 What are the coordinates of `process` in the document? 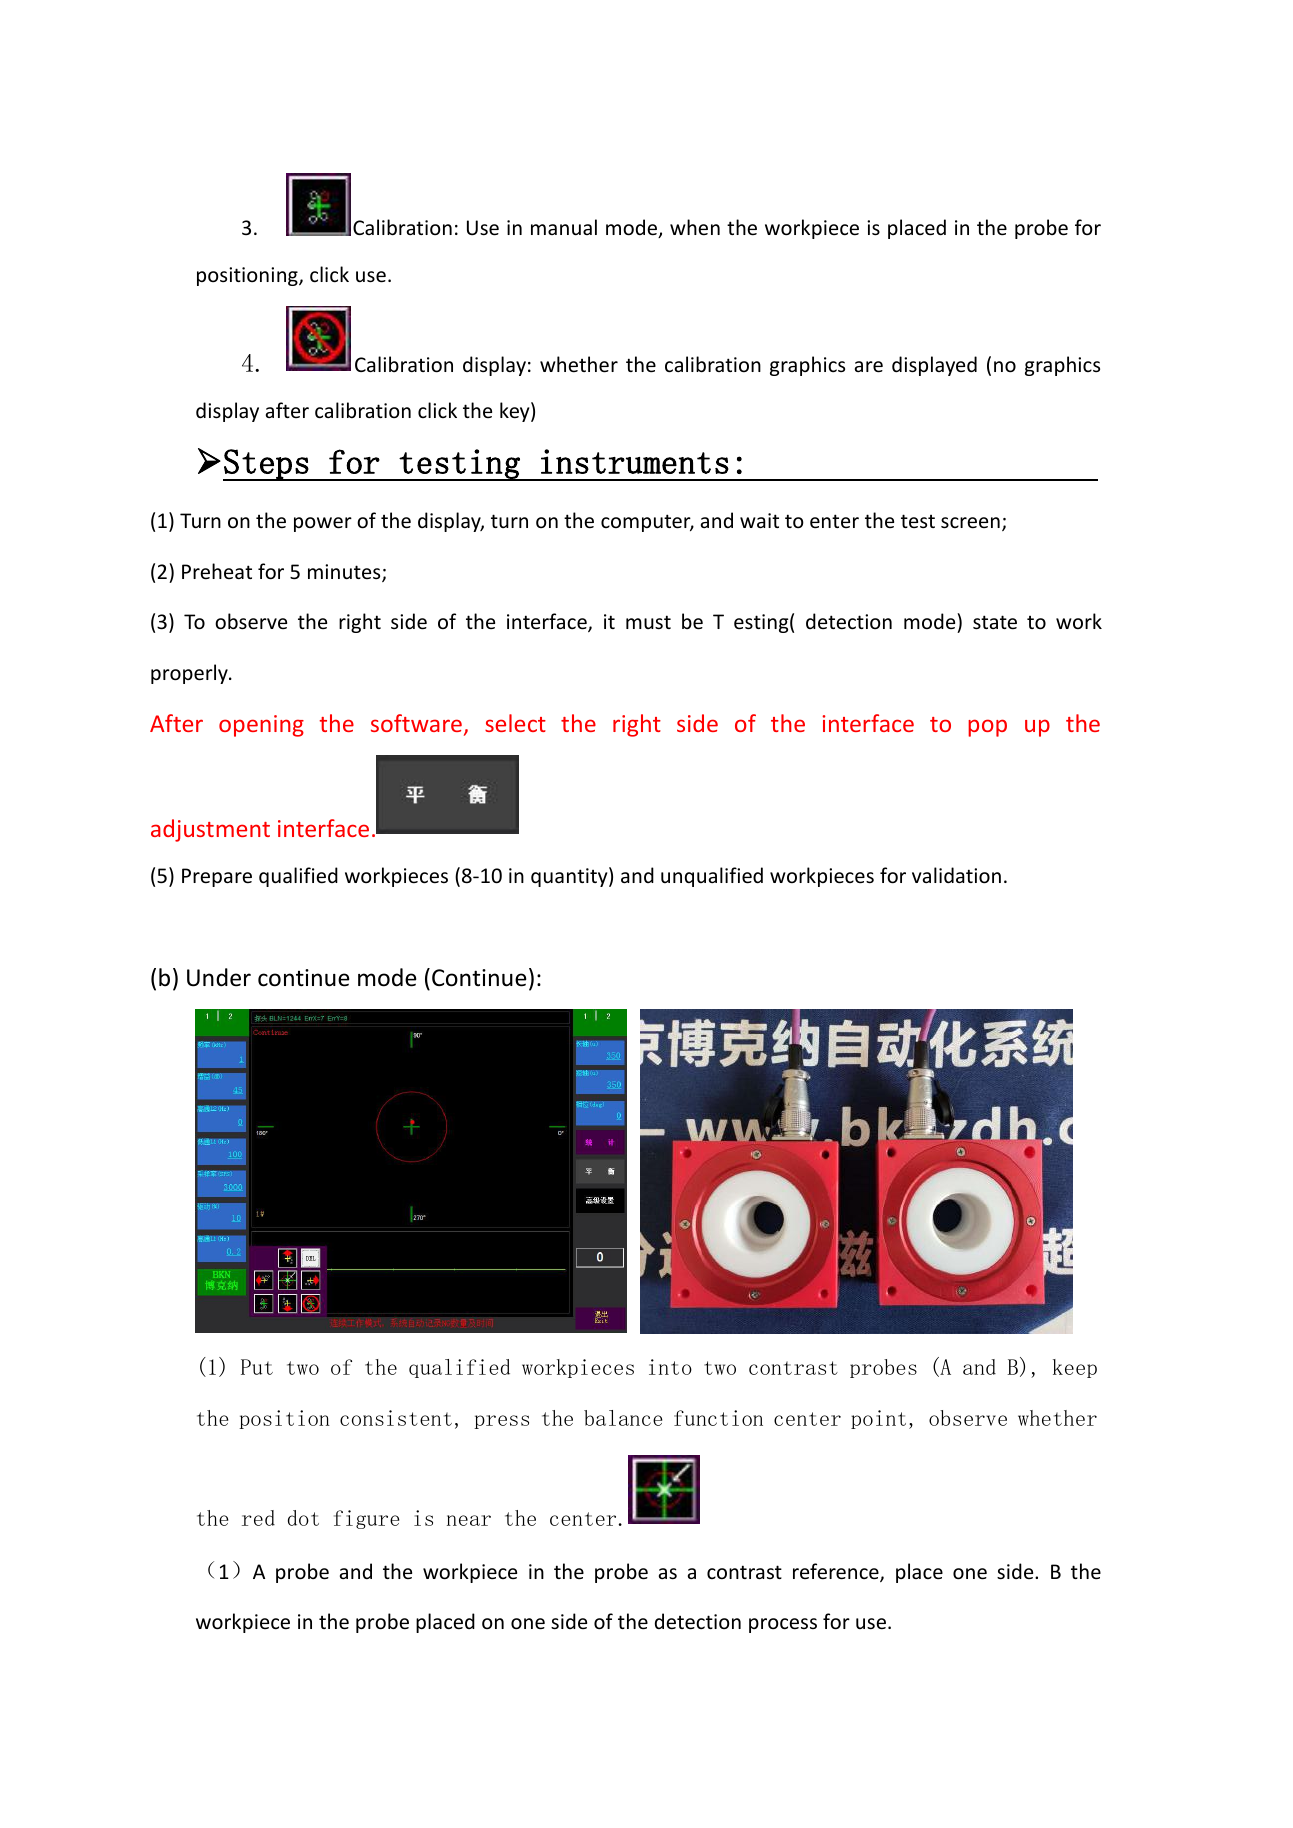 It's located at (783, 1625).
